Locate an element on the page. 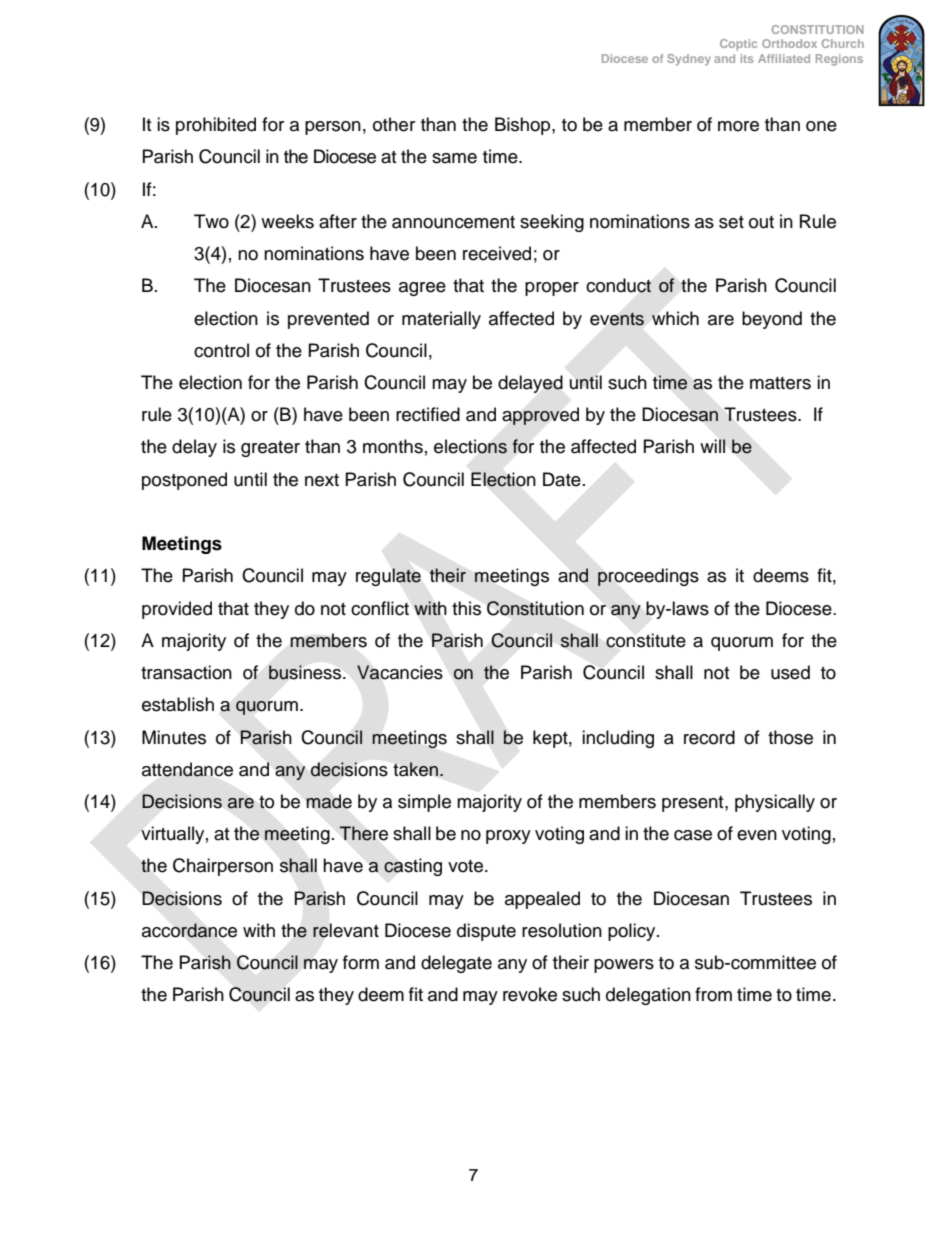  matters is located at coordinates (780, 383).
